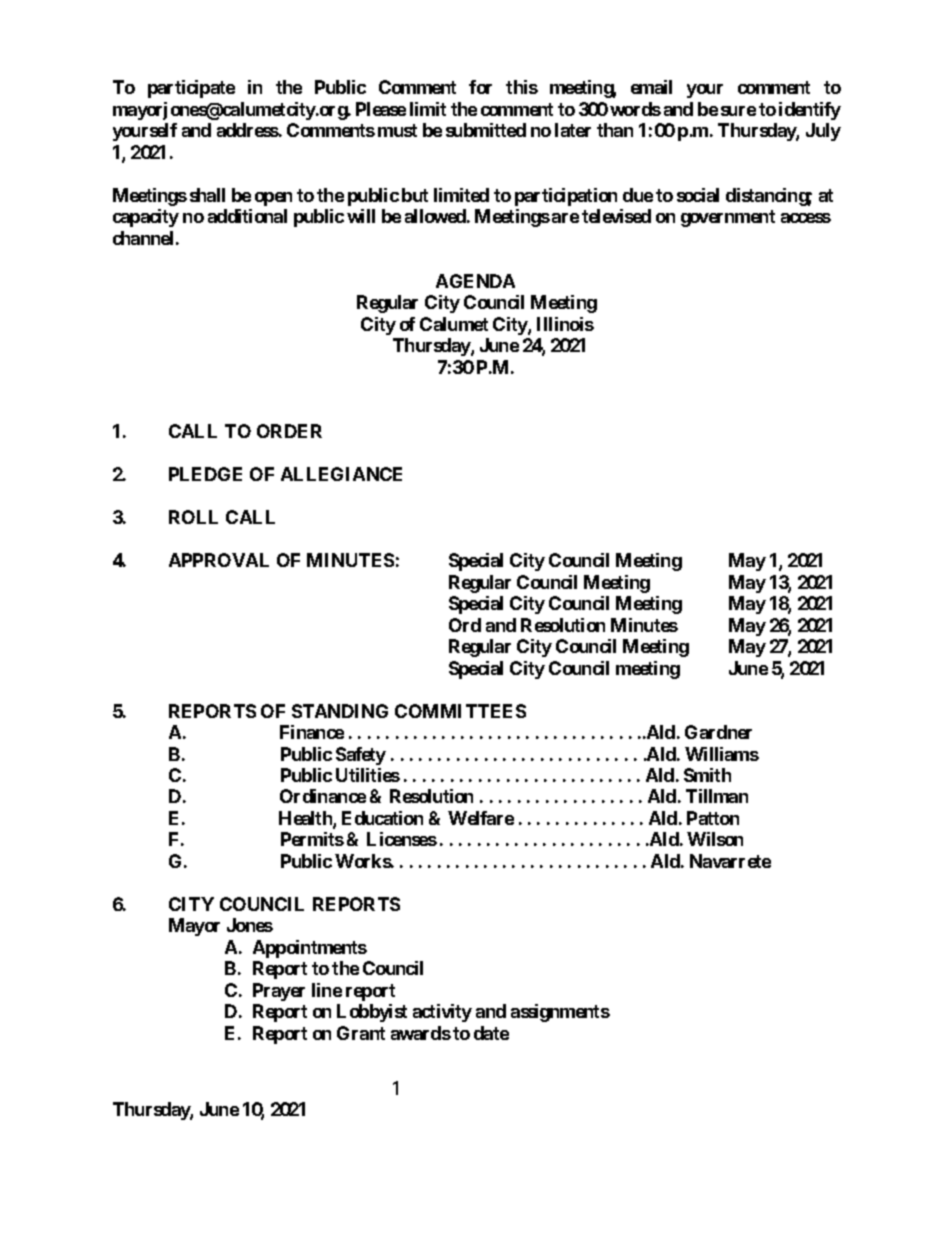  I want to click on Welfare, so click(481, 818).
